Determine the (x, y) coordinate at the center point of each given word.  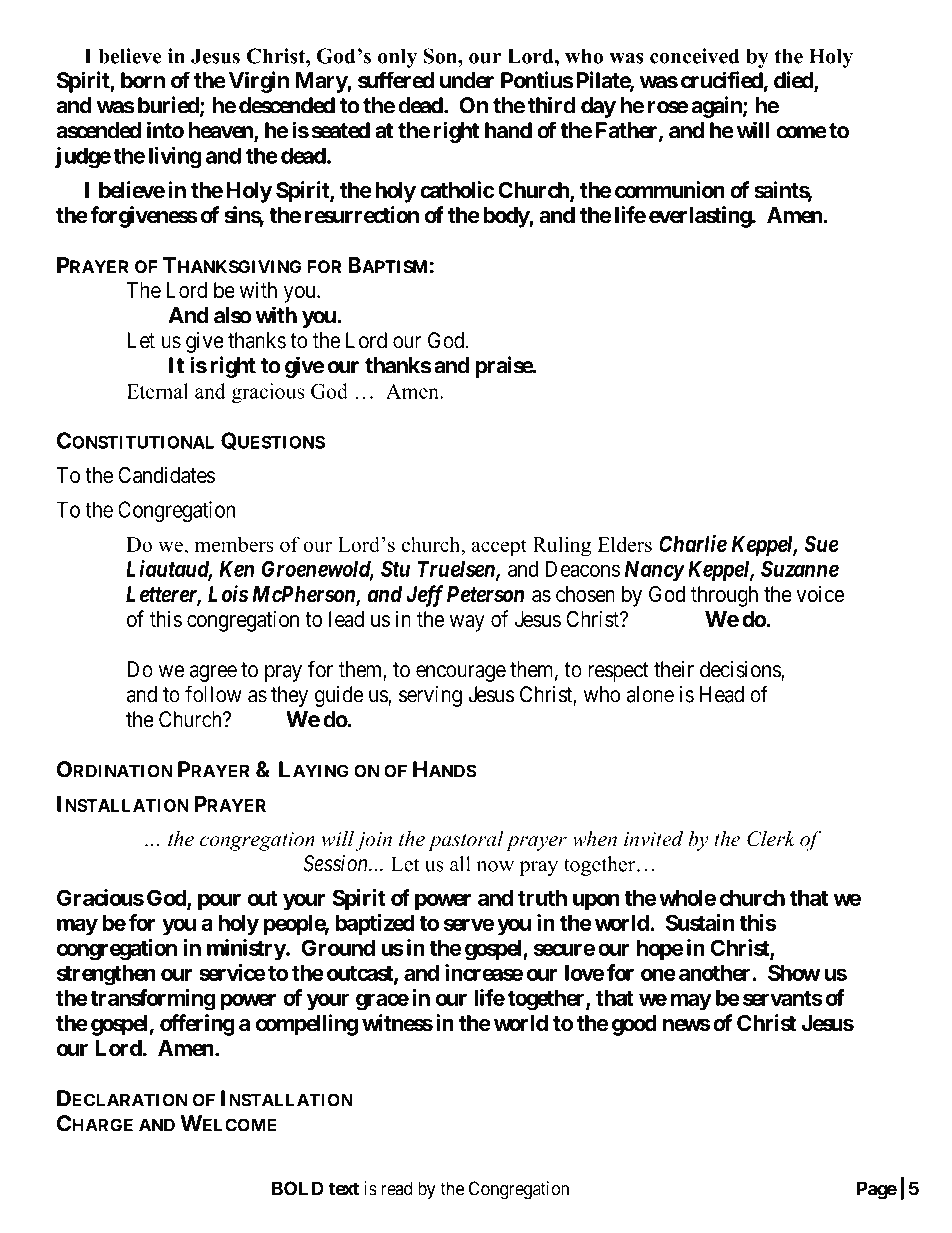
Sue (821, 543)
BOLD (298, 1188)
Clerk (771, 839)
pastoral (466, 841)
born (143, 80)
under (467, 80)
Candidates (166, 475)
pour (219, 902)
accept (499, 548)
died (794, 81)
